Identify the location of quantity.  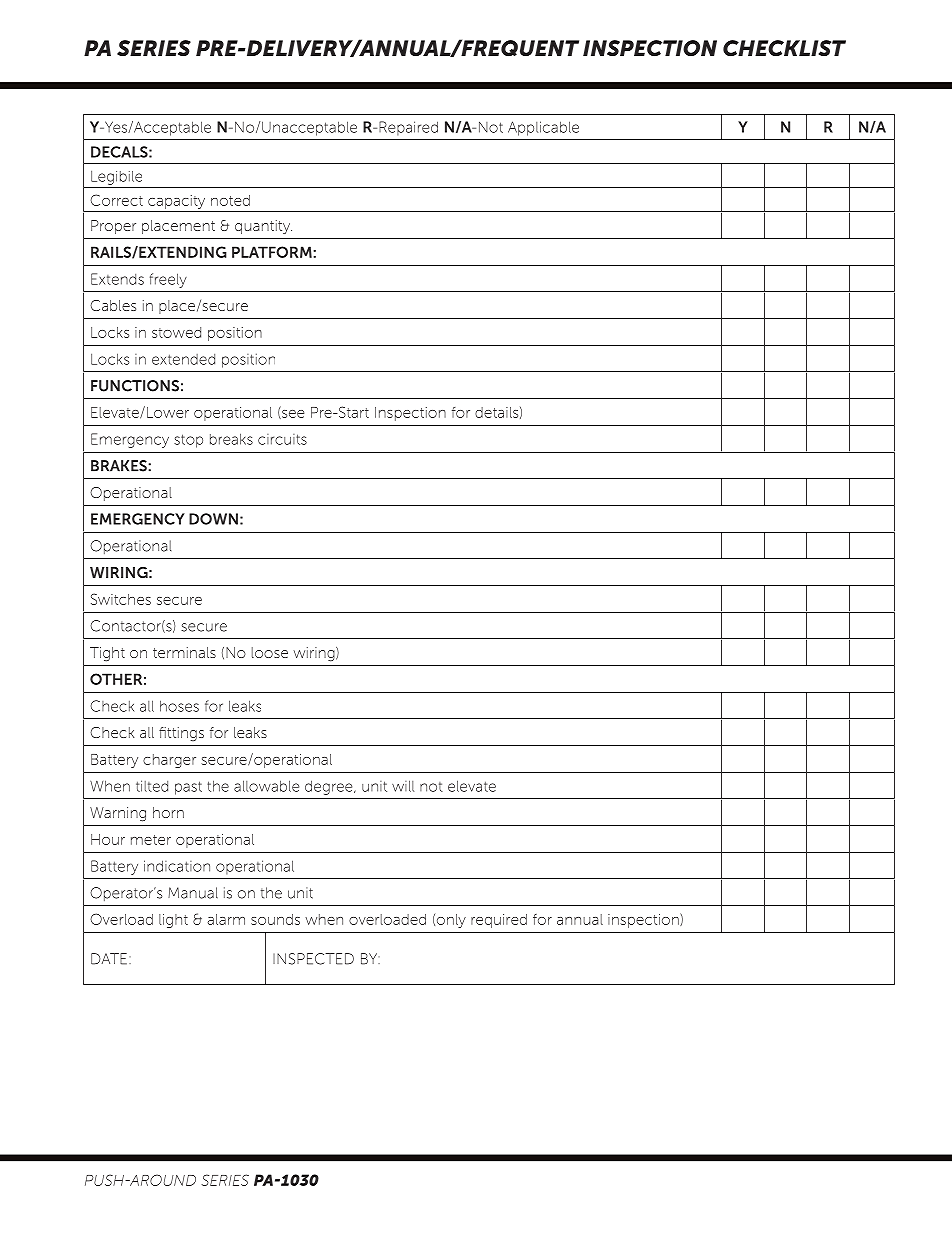
(263, 227).
